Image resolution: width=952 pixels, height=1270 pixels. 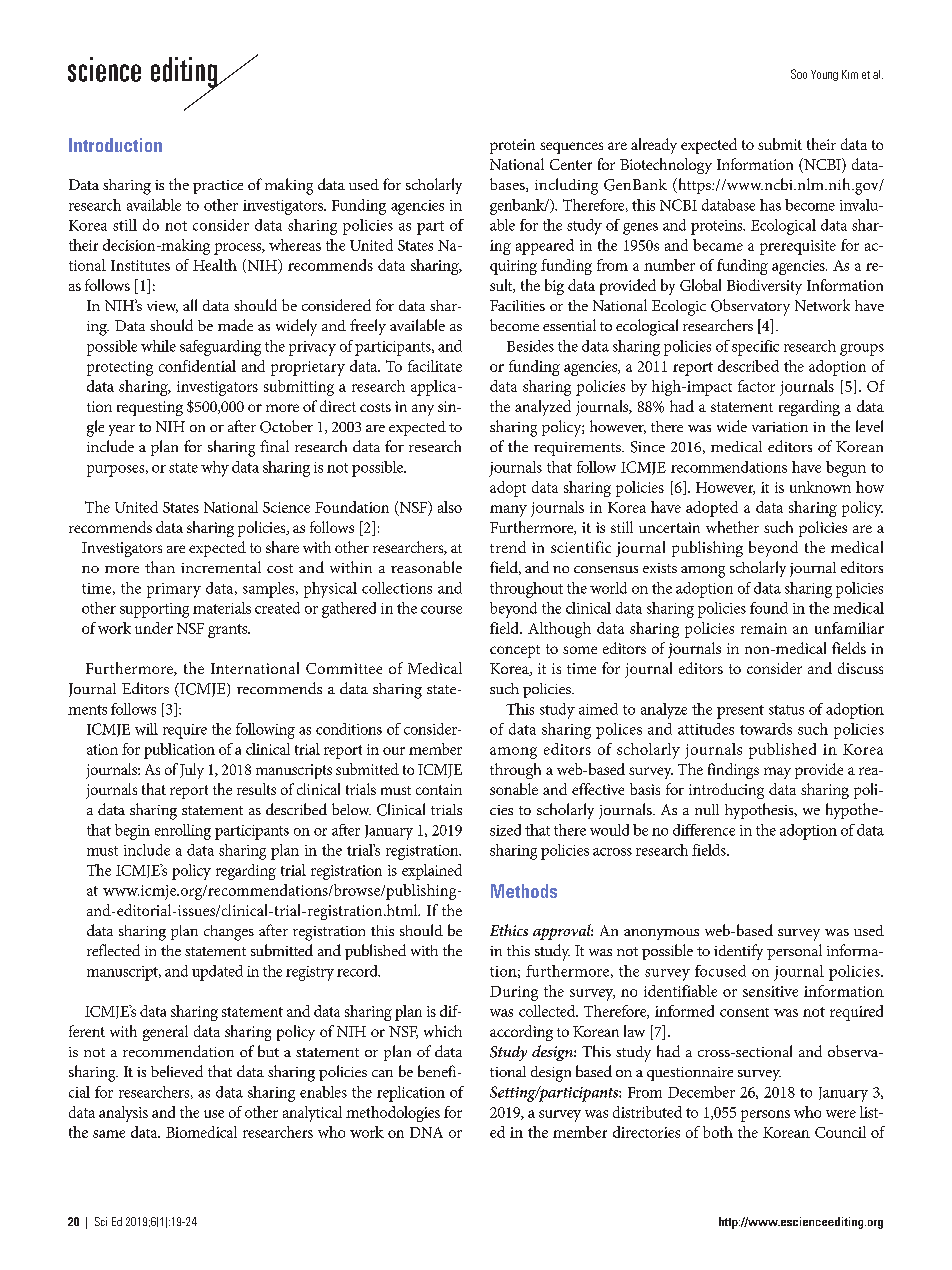 What do you see at coordinates (756, 386) in the document?
I see `factor` at bounding box center [756, 386].
